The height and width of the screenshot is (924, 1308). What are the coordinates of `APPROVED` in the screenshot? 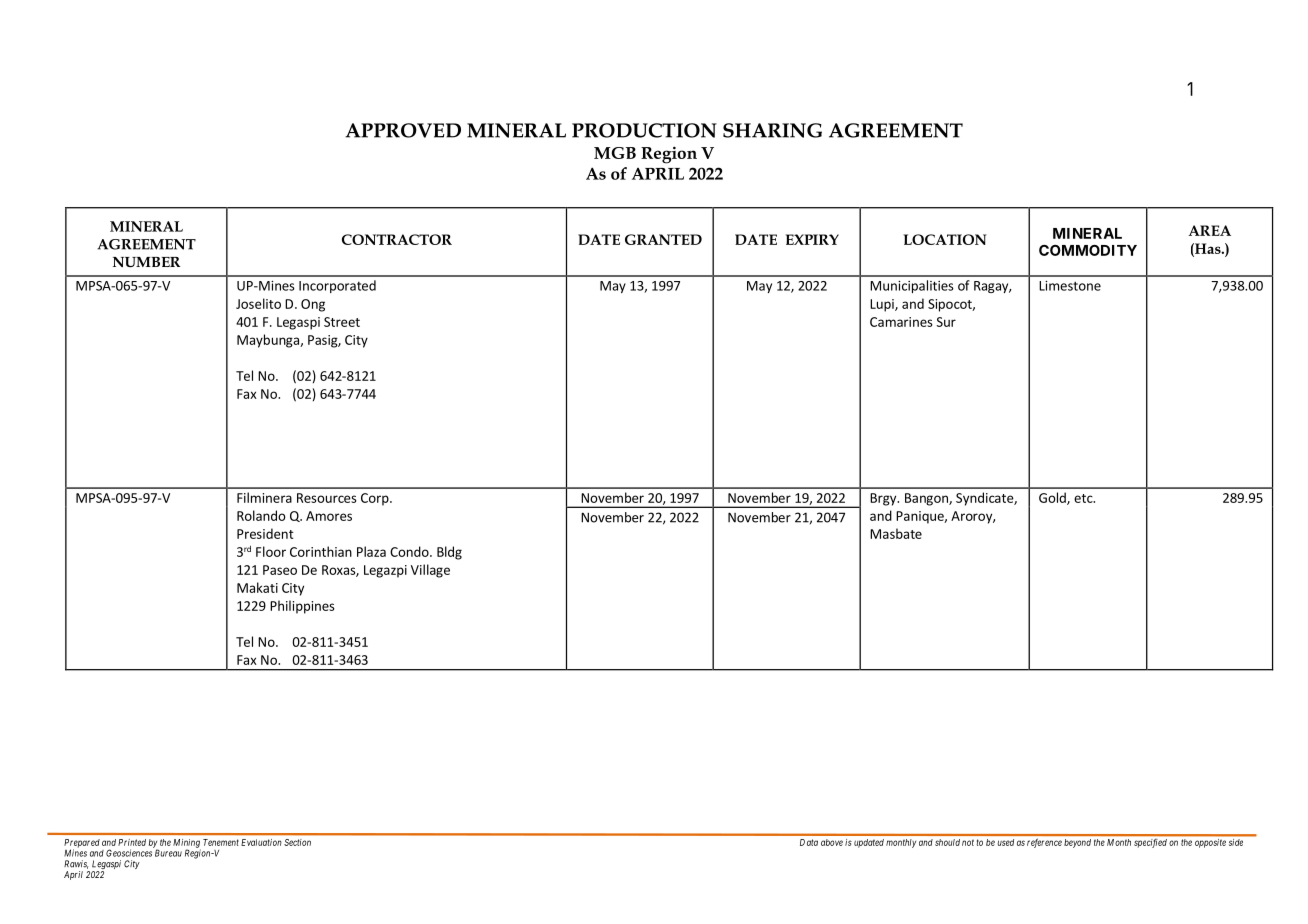 It's located at (403, 130).
